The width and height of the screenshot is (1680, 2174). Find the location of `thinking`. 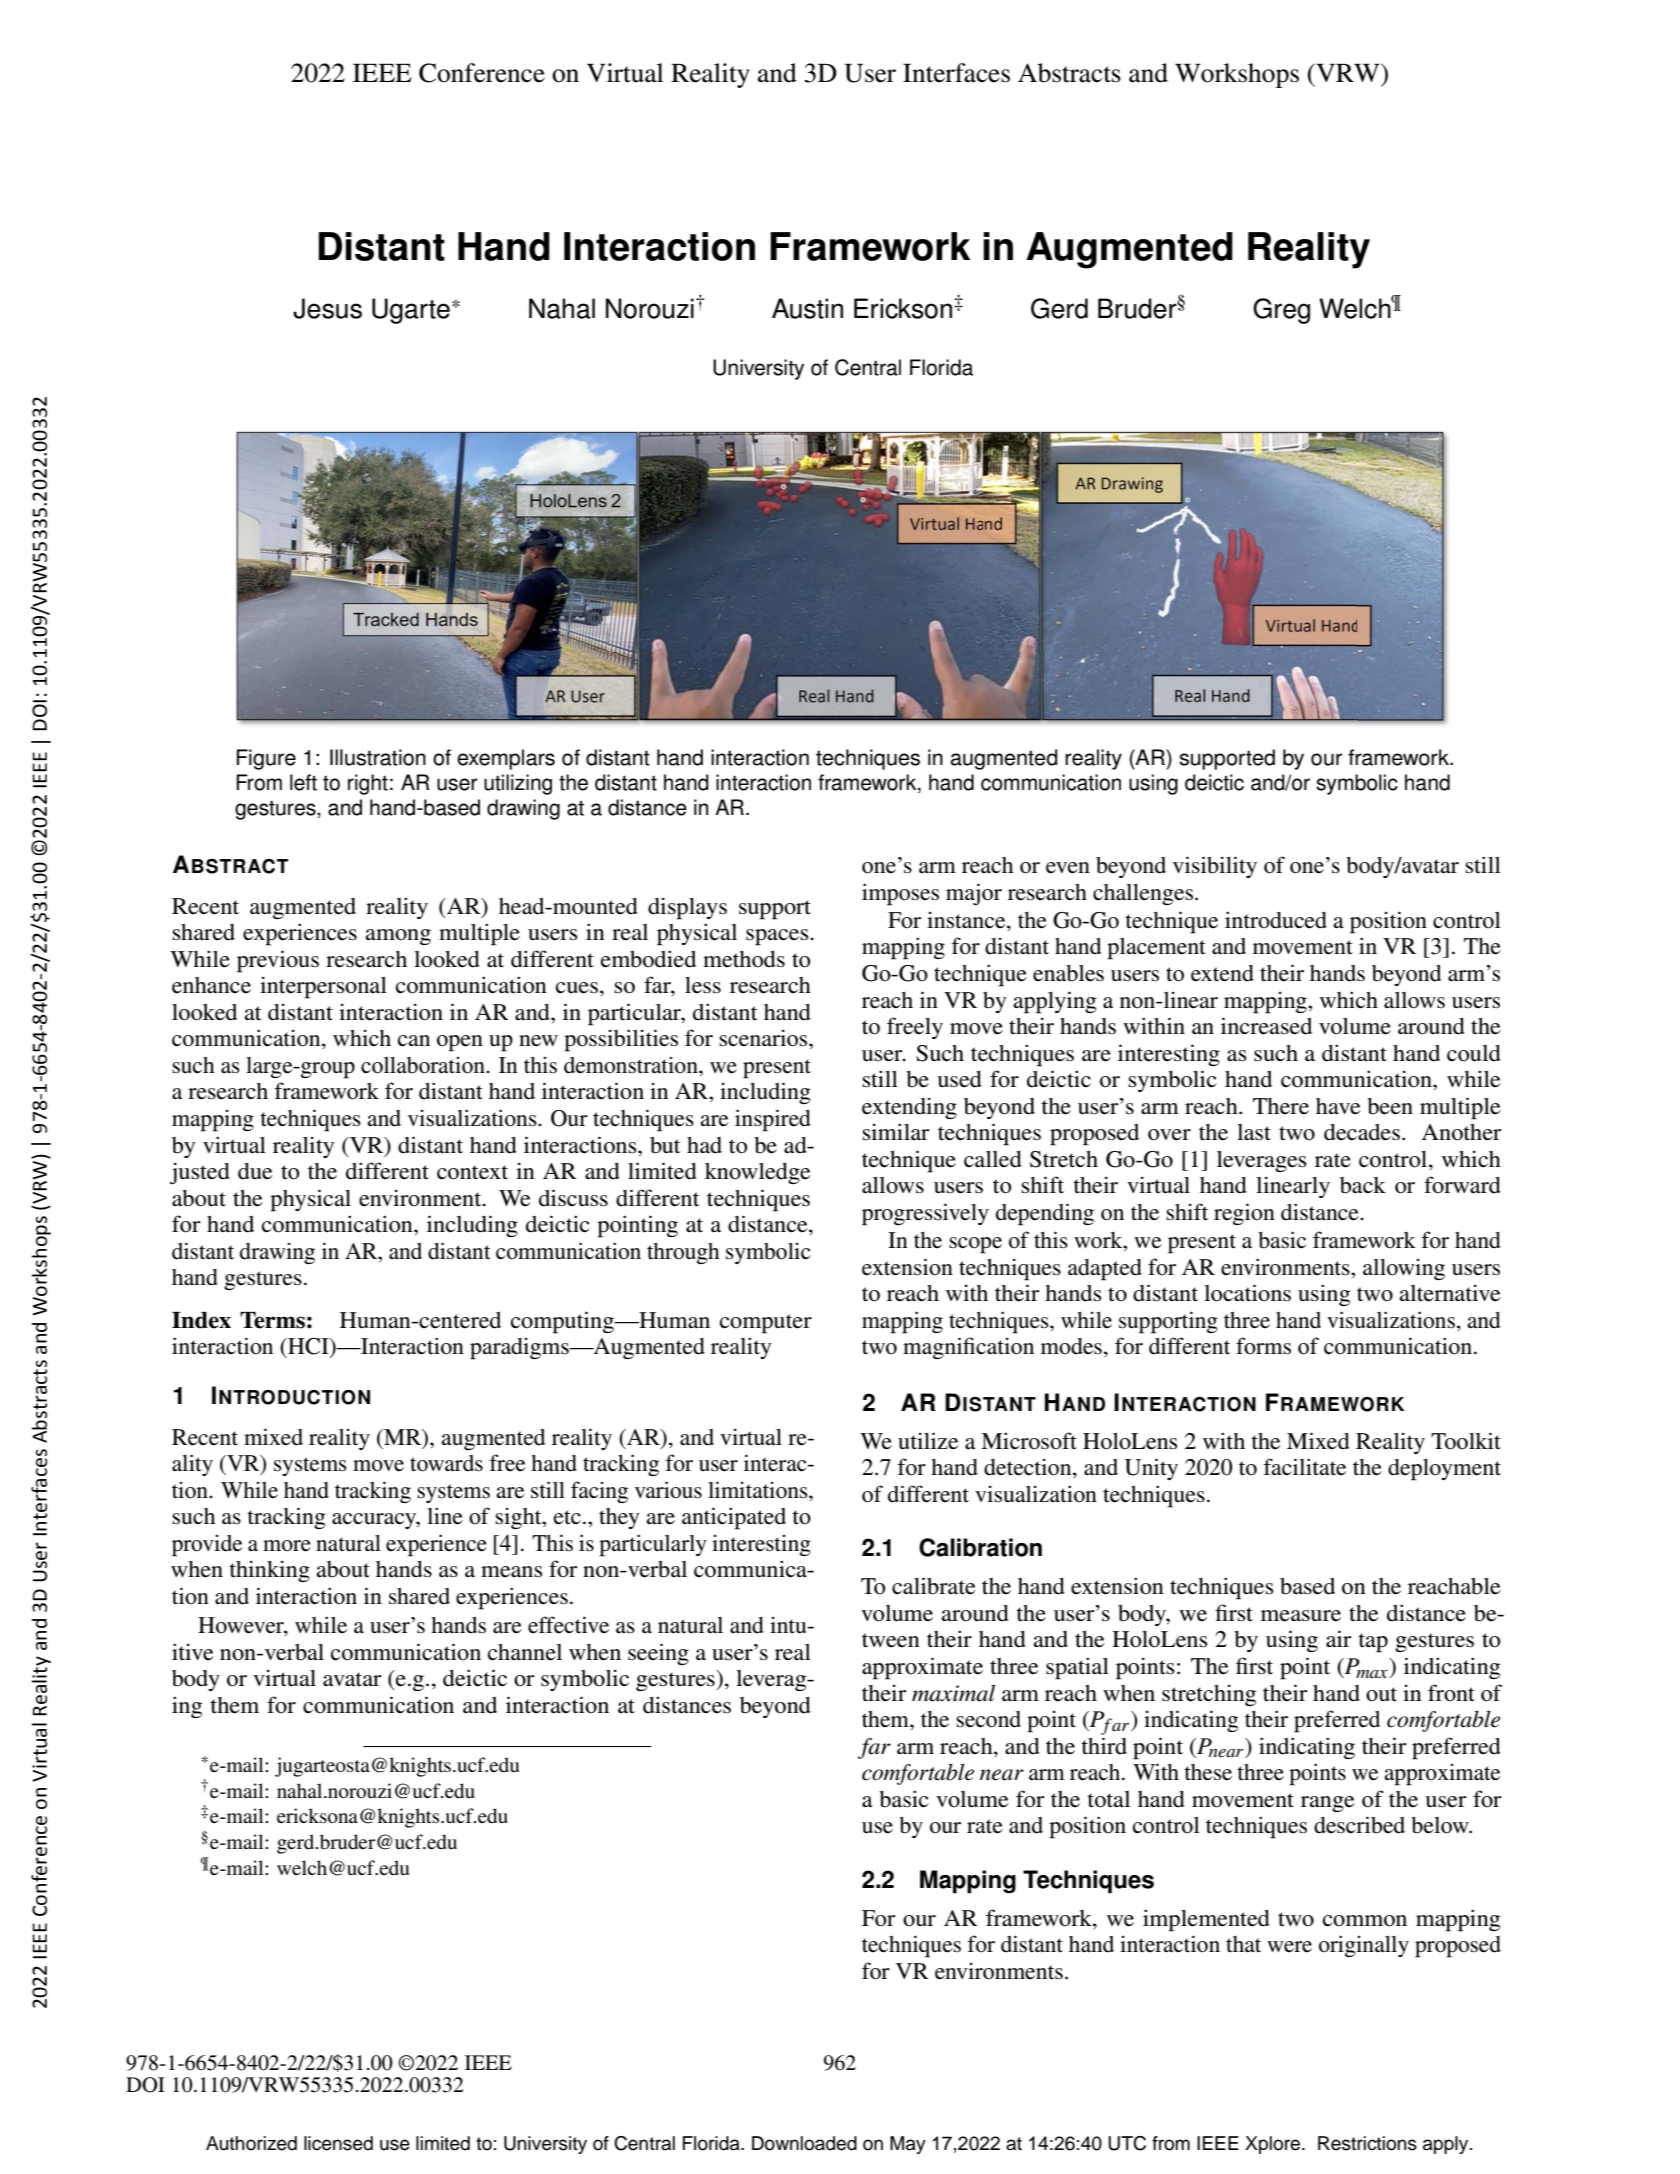

thinking is located at coordinates (269, 1571).
